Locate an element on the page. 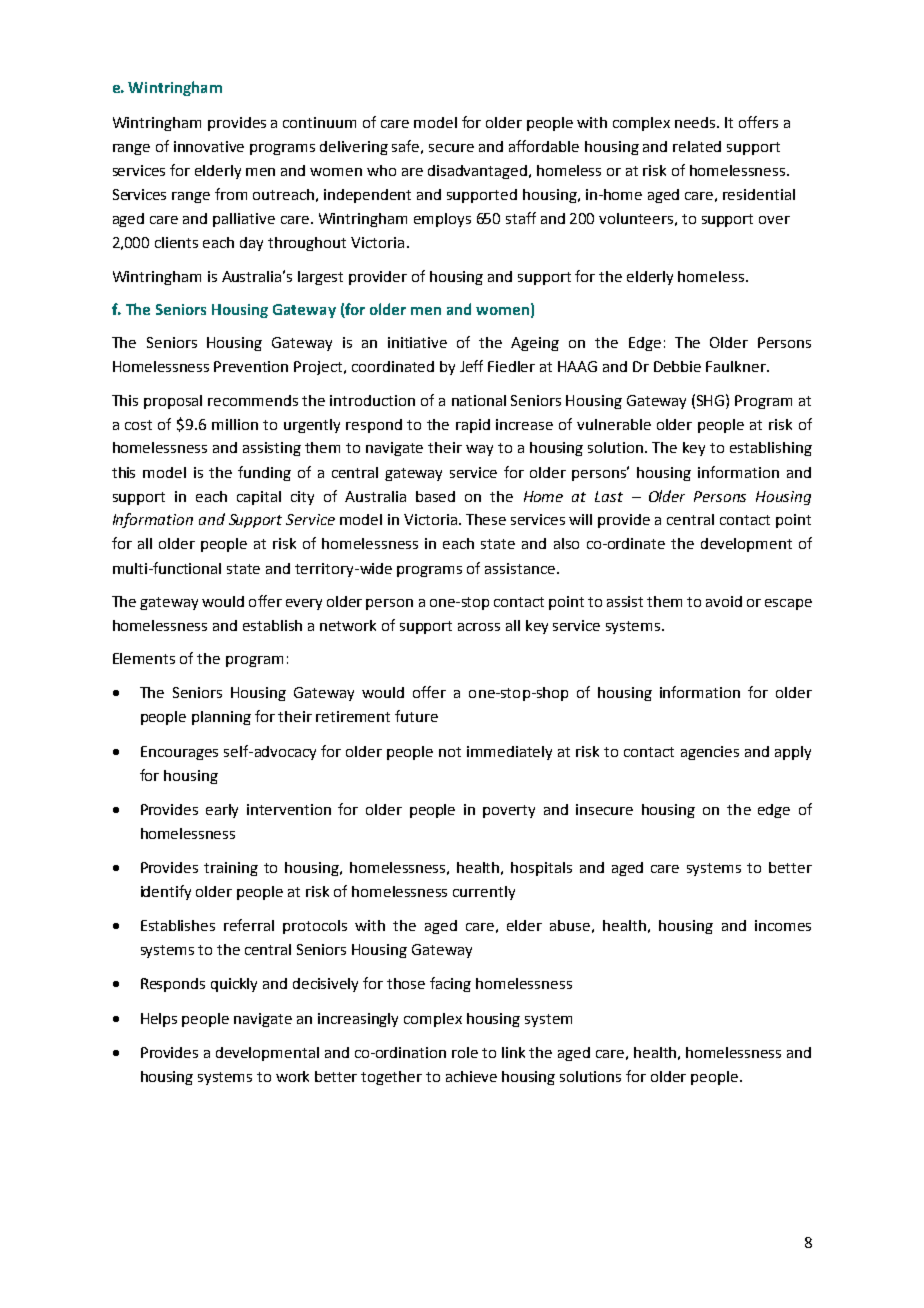 The width and height of the image is (924, 1308). role is located at coordinates (465, 1052).
